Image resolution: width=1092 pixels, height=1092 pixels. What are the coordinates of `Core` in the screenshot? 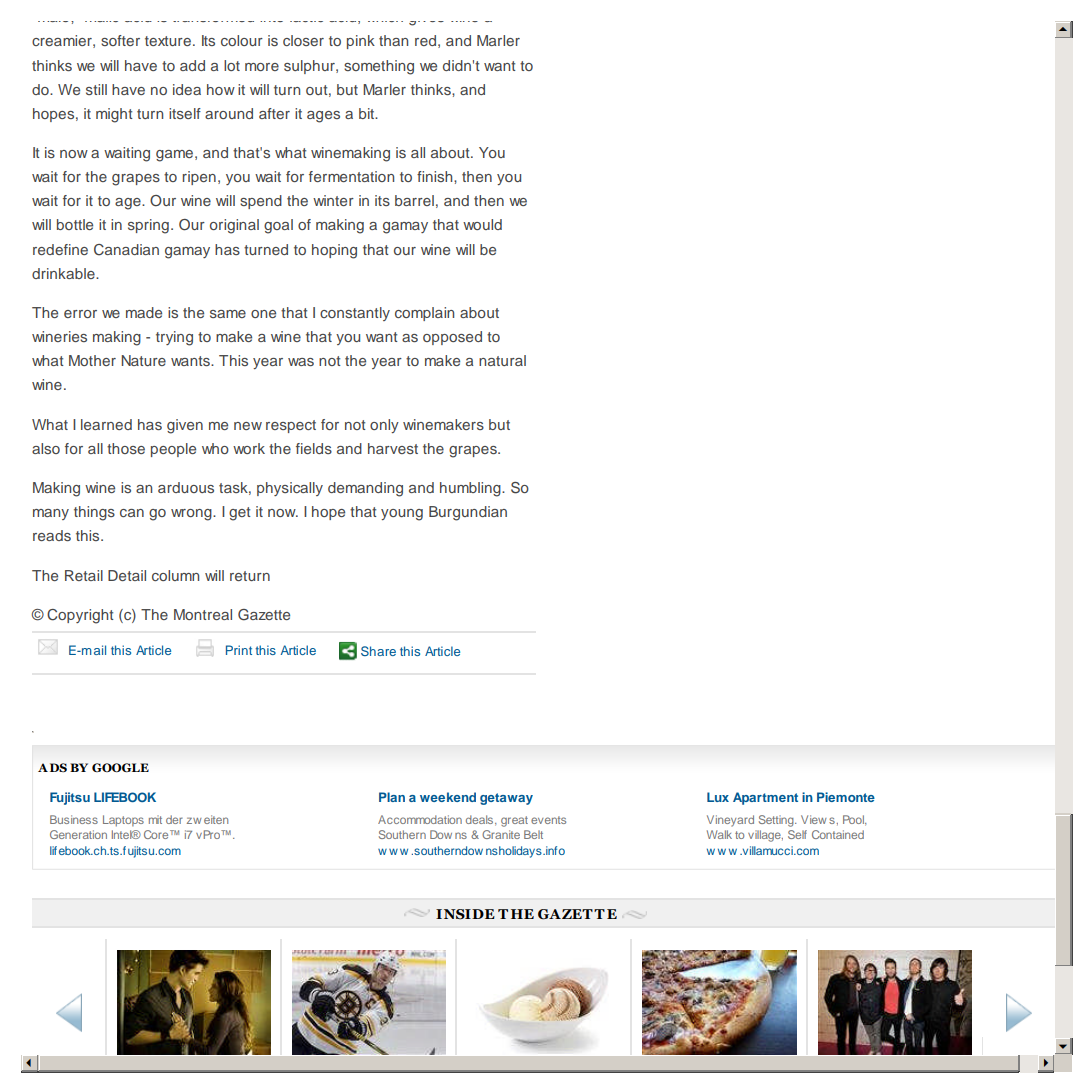 It's located at (157, 834).
